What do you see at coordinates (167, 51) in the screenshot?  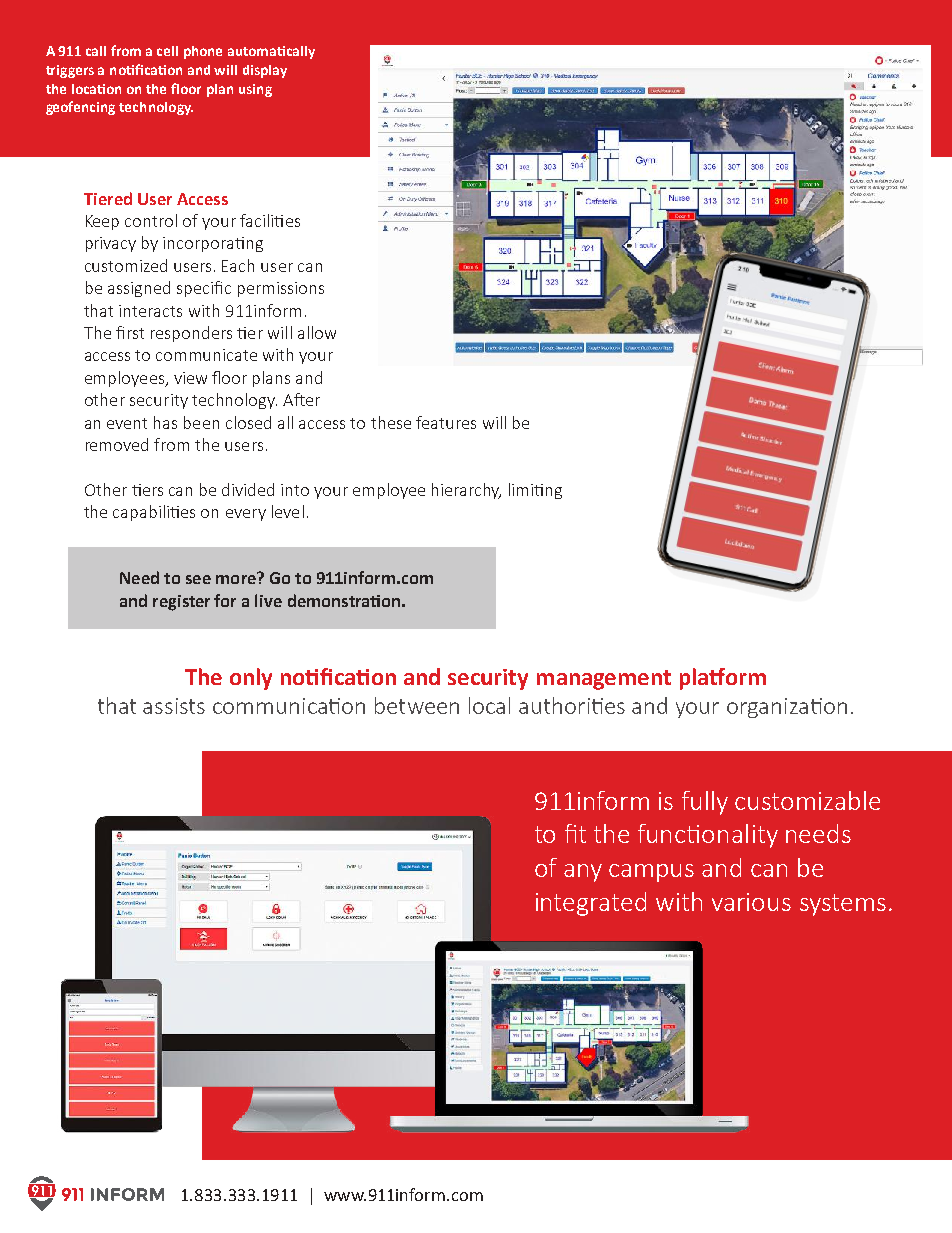 I see `cell` at bounding box center [167, 51].
